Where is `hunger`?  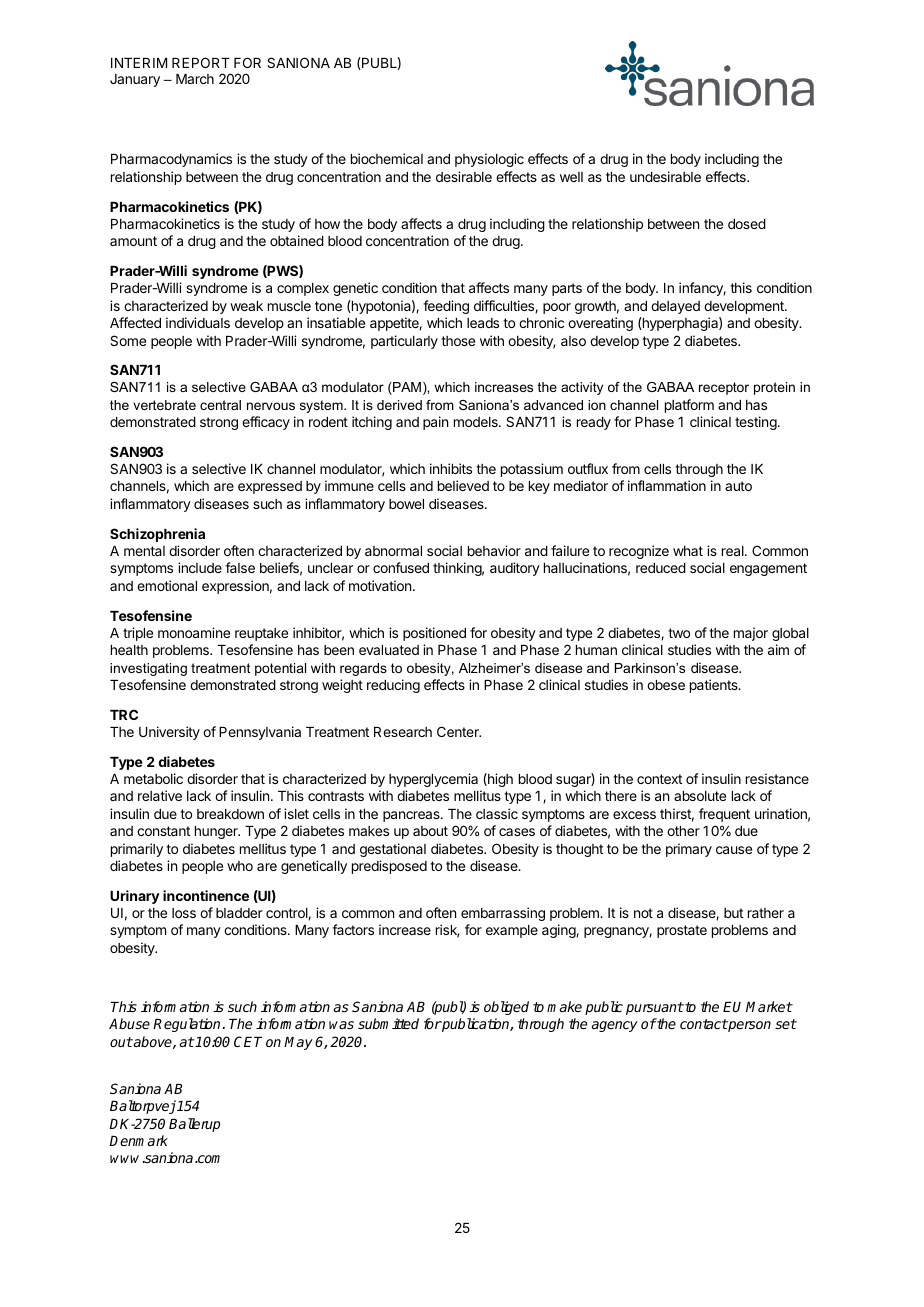 hunger is located at coordinates (217, 832).
